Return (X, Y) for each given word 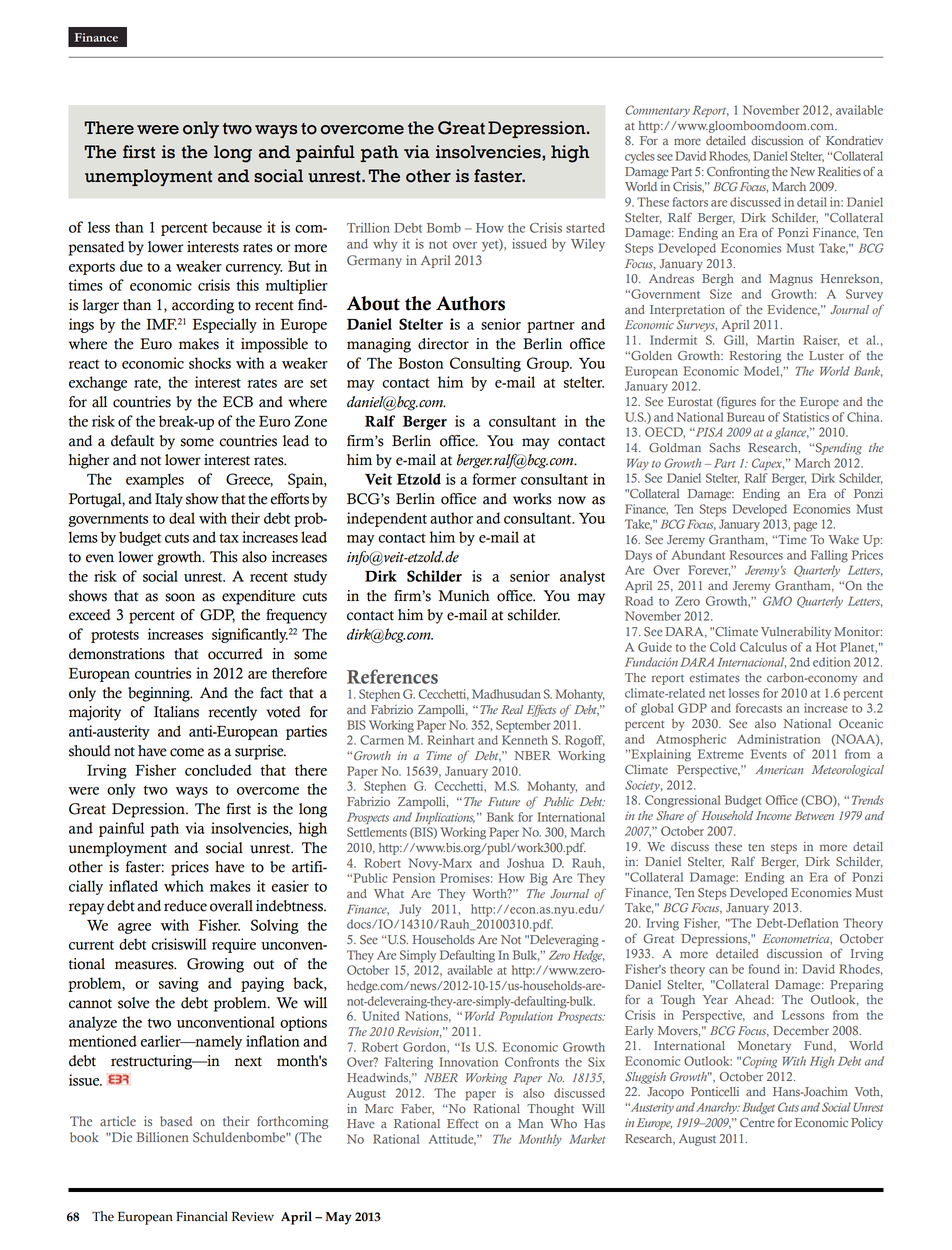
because (237, 227)
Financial (202, 1216)
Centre (757, 1123)
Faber (417, 1109)
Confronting (738, 172)
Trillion (368, 227)
